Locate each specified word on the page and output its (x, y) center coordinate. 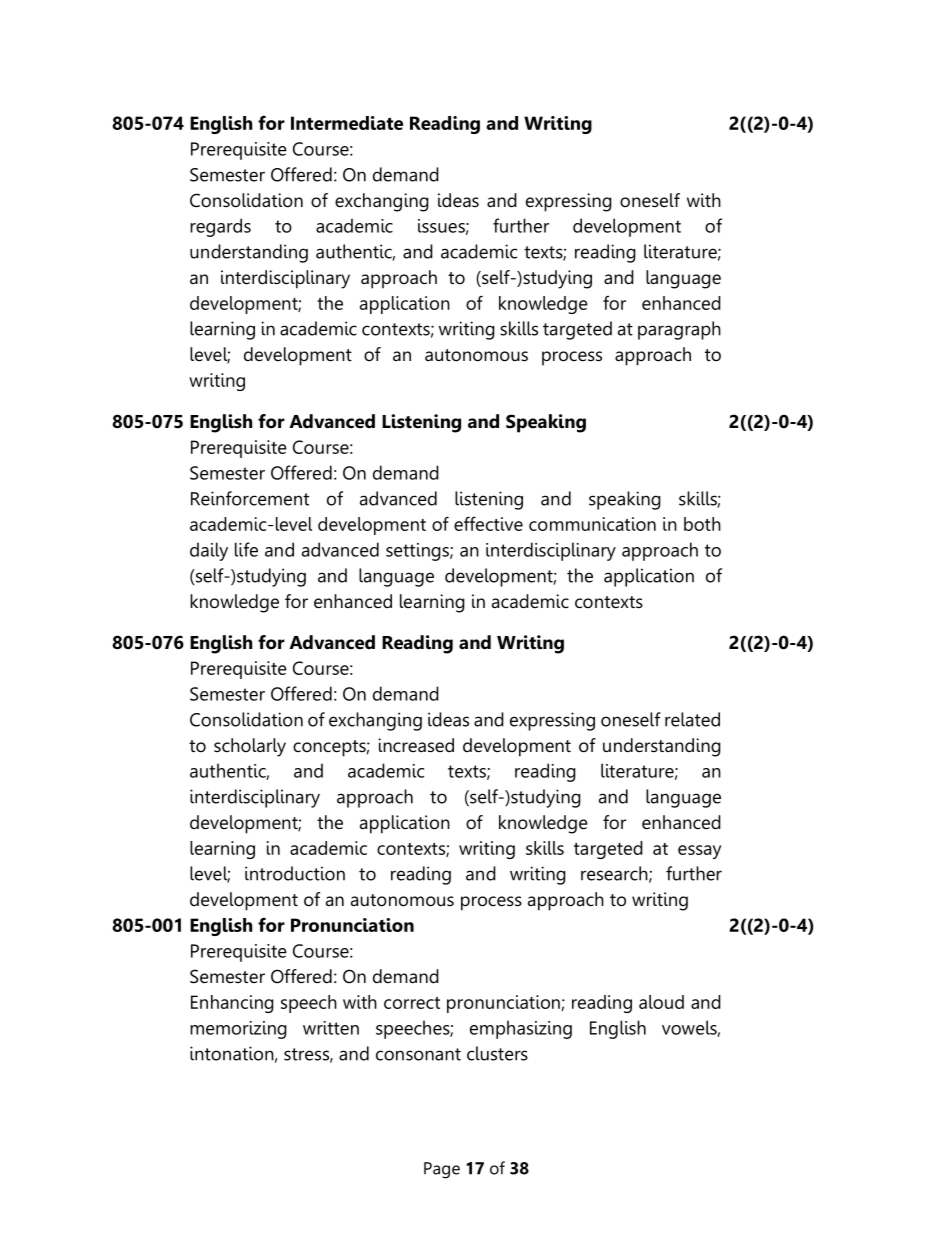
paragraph (679, 330)
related (692, 719)
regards (220, 227)
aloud (661, 1002)
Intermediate (347, 123)
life (246, 549)
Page (442, 1170)
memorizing (238, 1030)
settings (418, 552)
